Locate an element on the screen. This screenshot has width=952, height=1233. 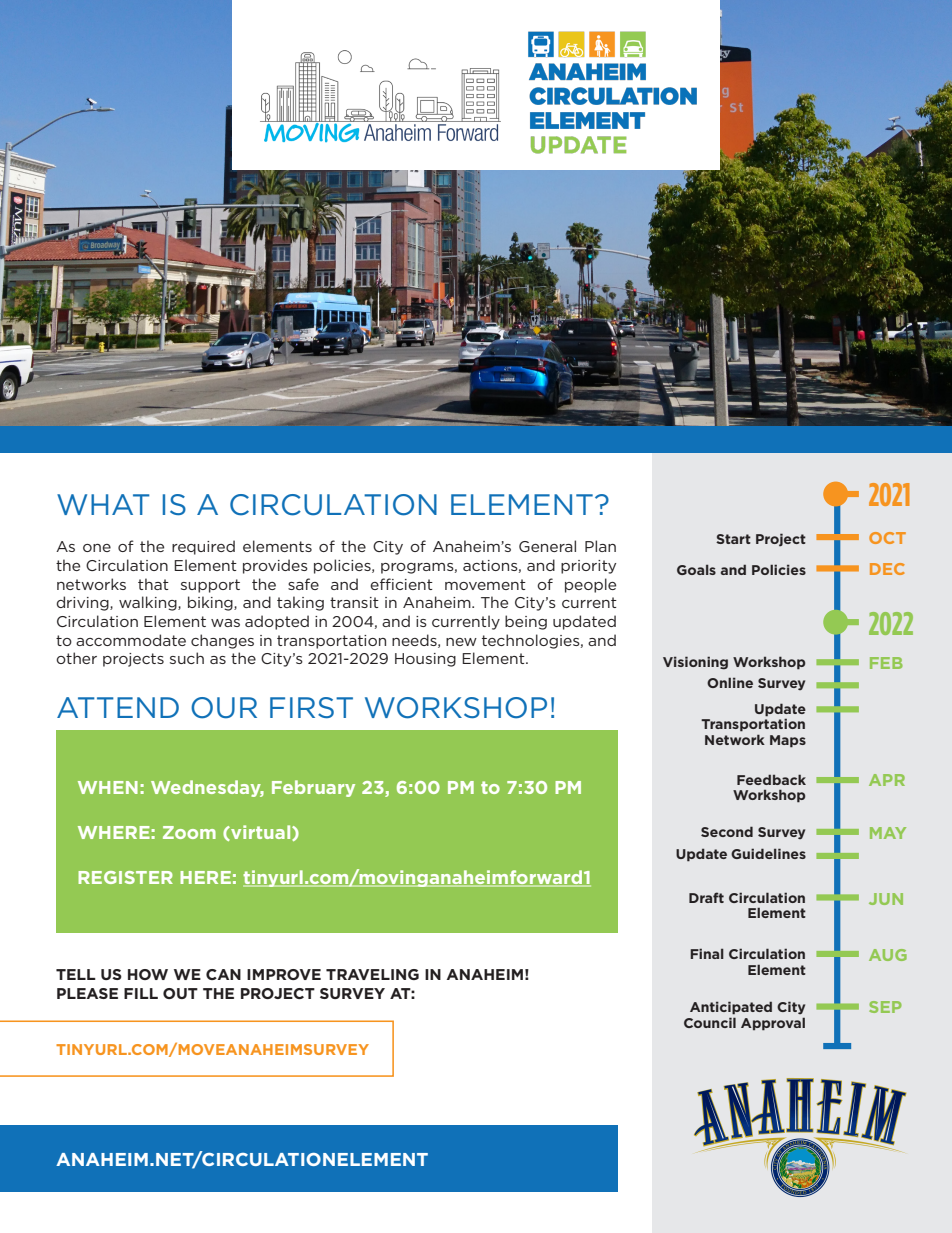
Start is located at coordinates (733, 539).
